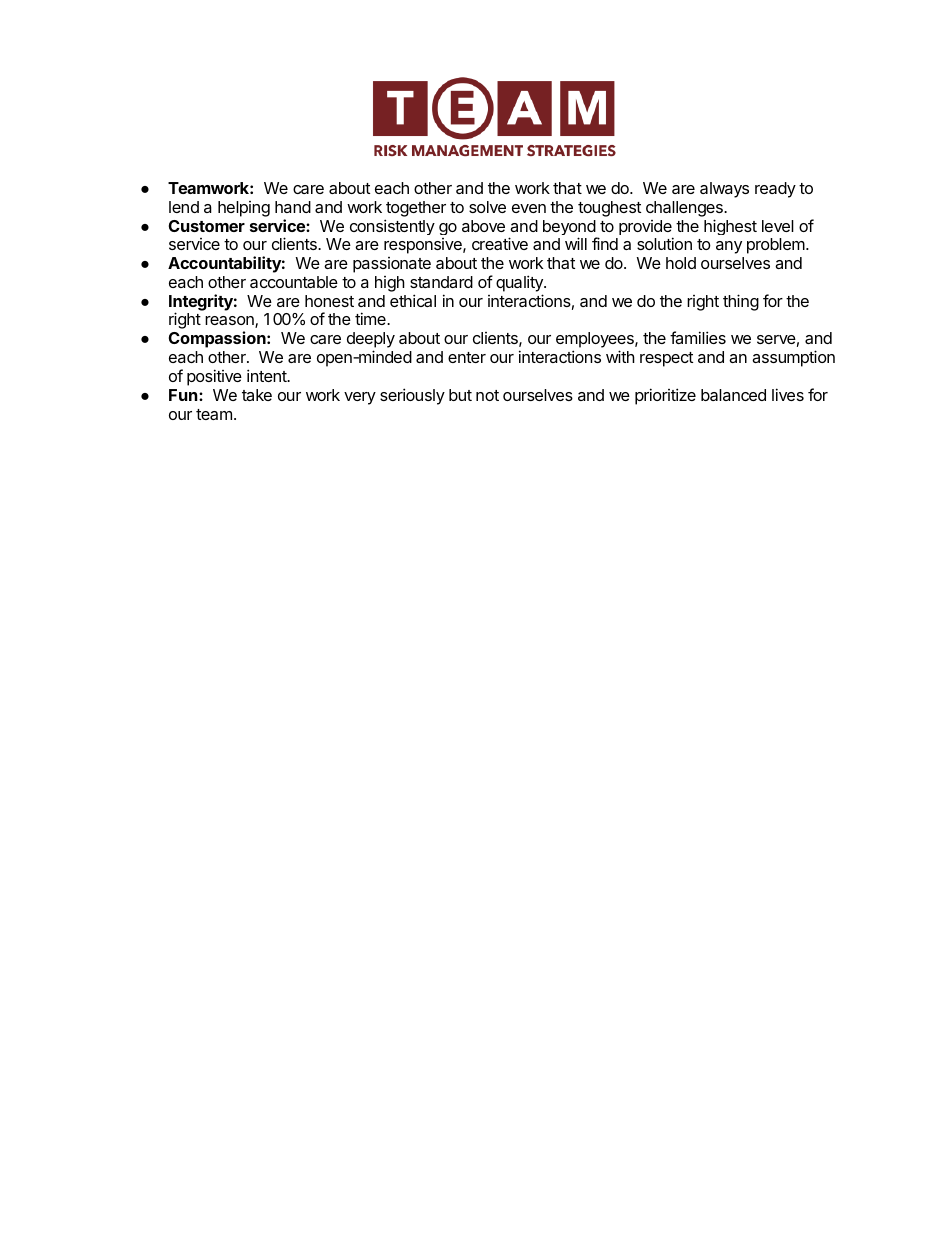 The width and height of the screenshot is (952, 1233). What do you see at coordinates (293, 207) in the screenshot?
I see `hand` at bounding box center [293, 207].
